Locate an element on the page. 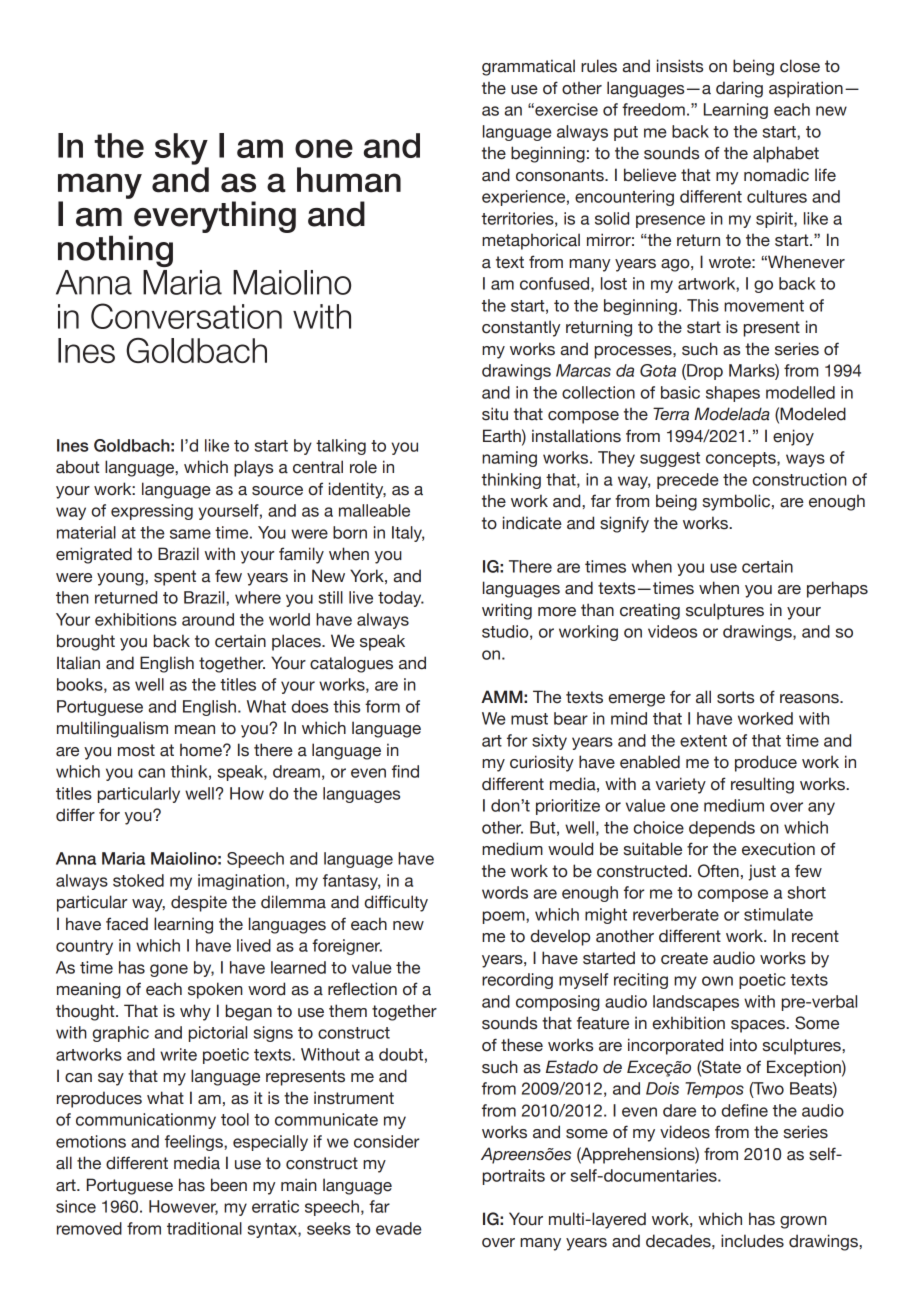 This page has height=1308, width=924. daring is located at coordinates (739, 89).
